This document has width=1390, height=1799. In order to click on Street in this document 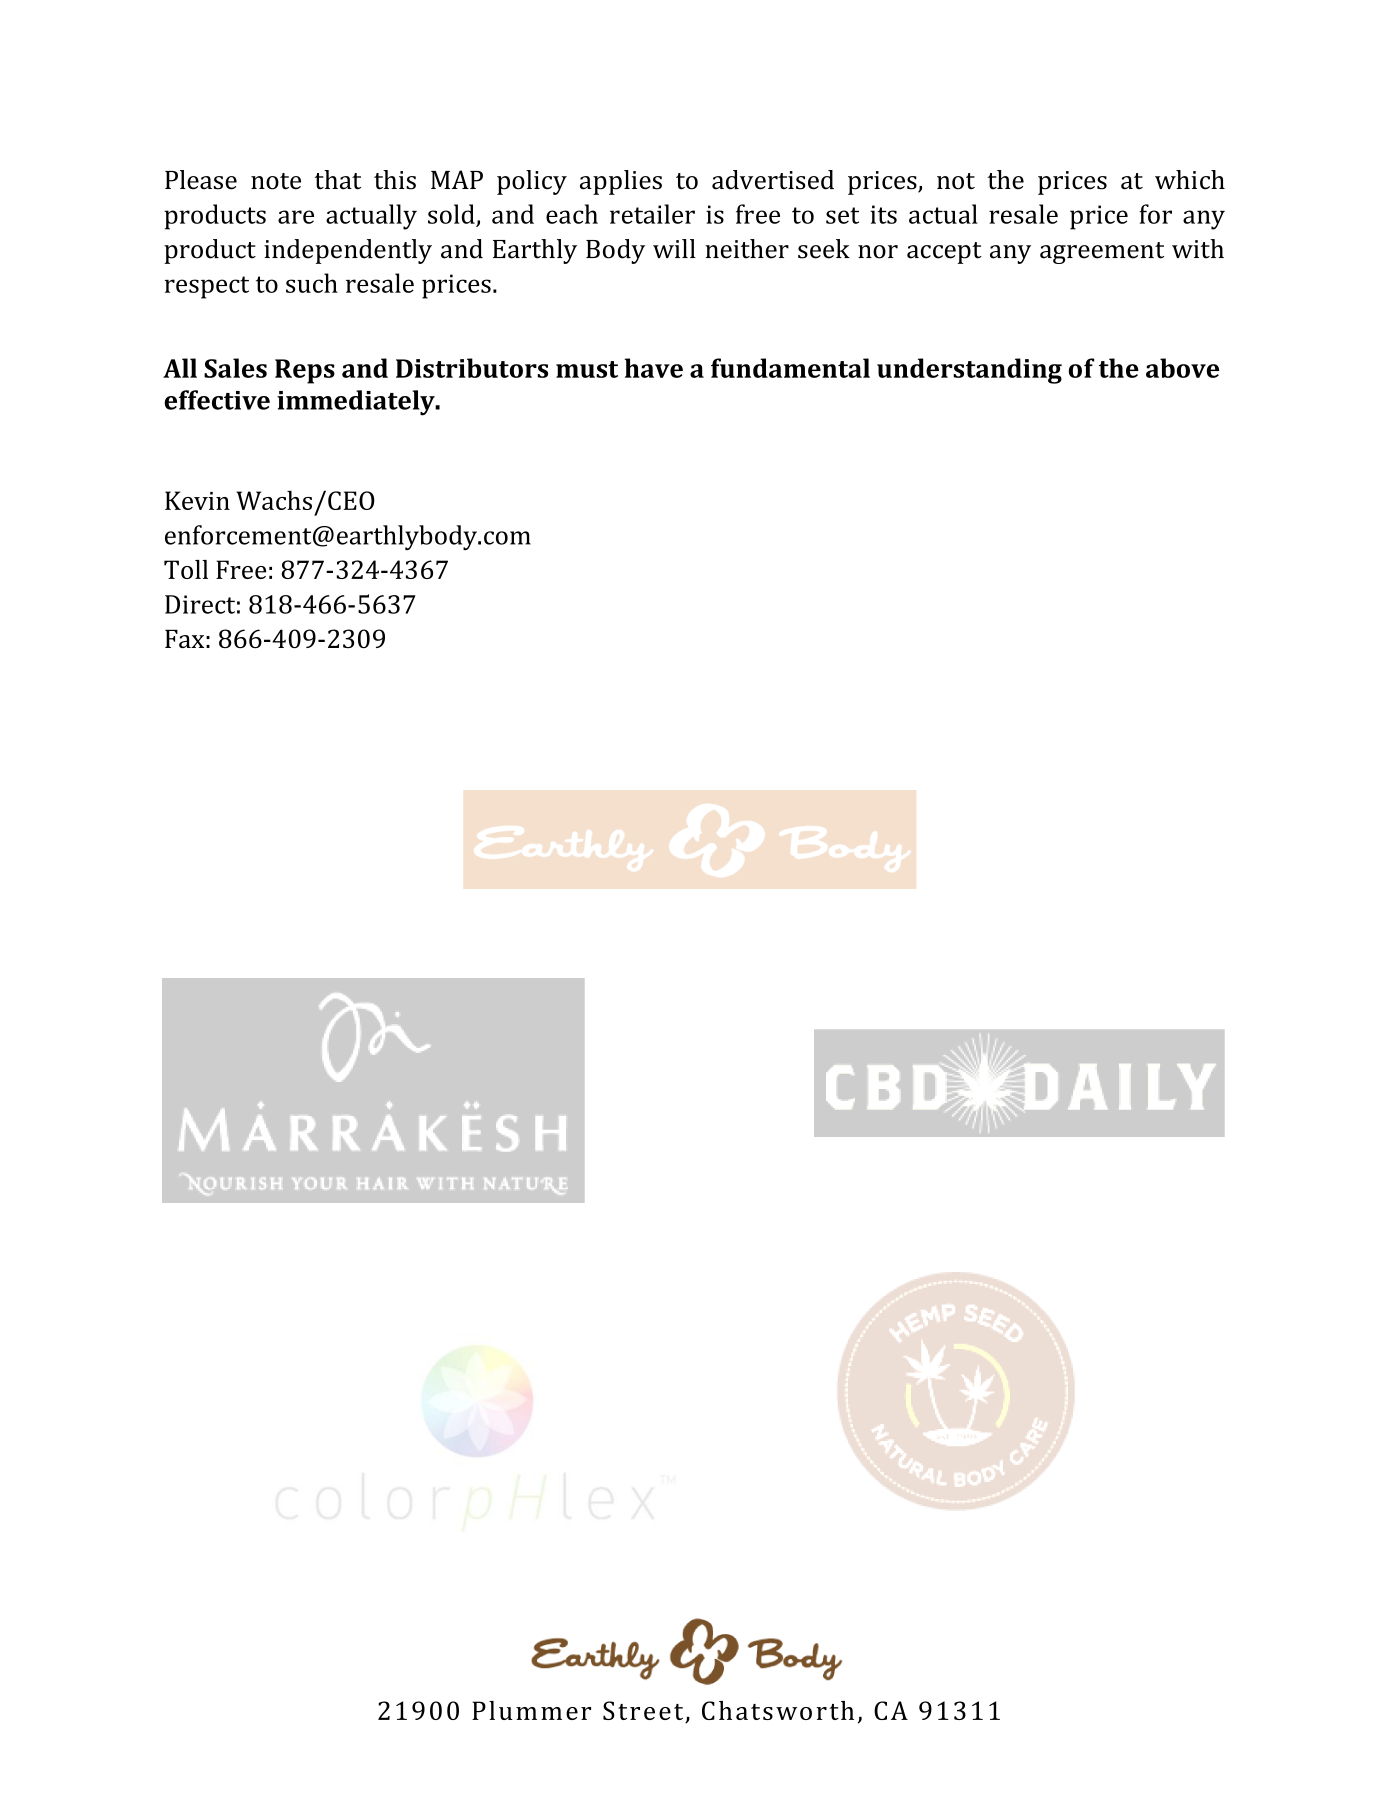, I will do `click(644, 1712)`.
